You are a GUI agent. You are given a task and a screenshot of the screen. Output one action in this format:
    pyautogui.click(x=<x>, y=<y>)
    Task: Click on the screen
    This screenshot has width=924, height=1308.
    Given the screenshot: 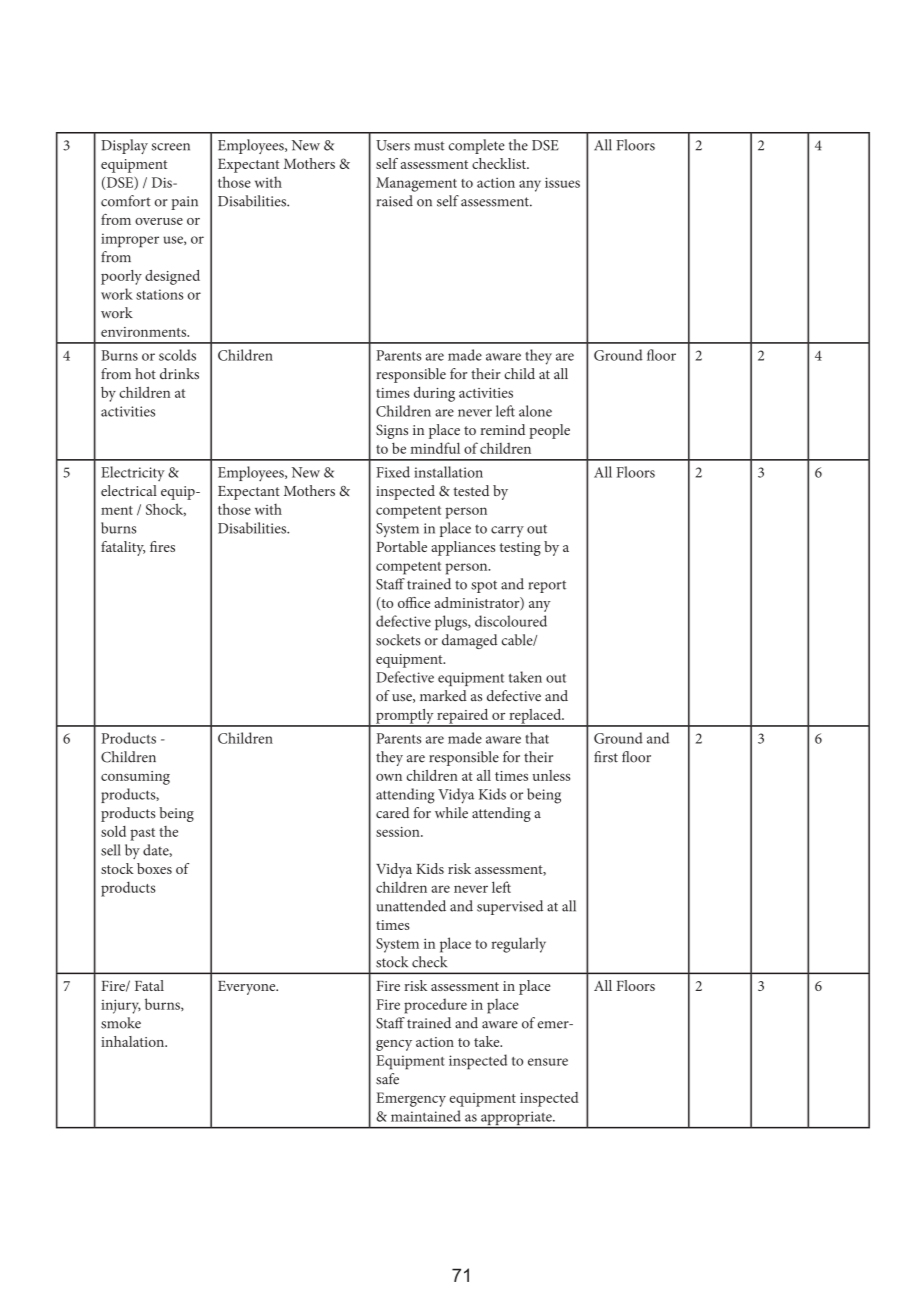 What is the action you would take?
    pyautogui.click(x=171, y=147)
